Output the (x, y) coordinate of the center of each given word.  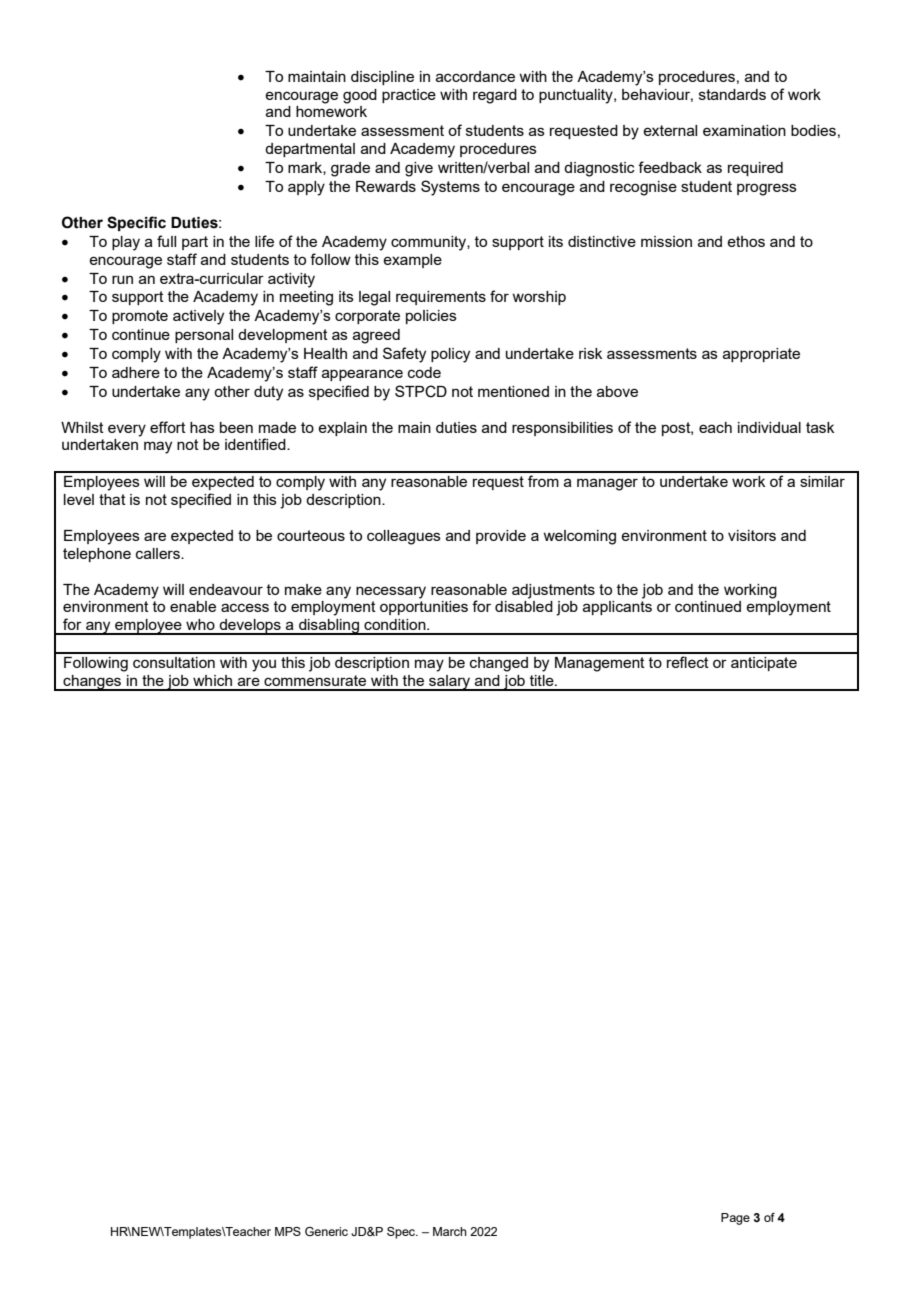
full (166, 241)
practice (409, 96)
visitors (752, 535)
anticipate (764, 664)
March (450, 1231)
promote (140, 317)
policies (431, 317)
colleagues (404, 537)
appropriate (761, 355)
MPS (288, 1231)
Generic (326, 1231)
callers (159, 553)
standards (732, 94)
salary (450, 683)
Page (735, 1219)
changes (92, 683)
